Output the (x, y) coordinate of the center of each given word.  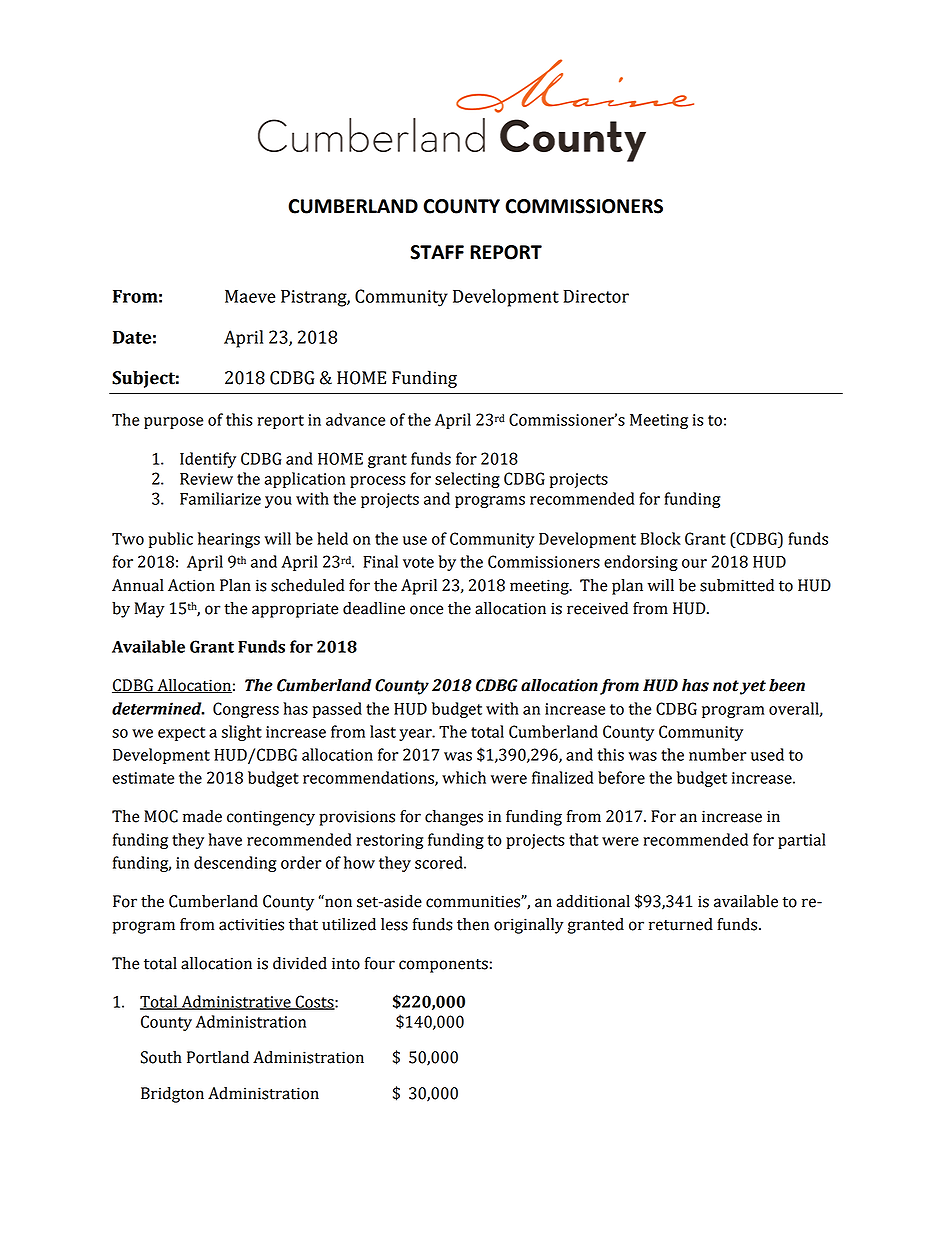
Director (596, 296)
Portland (218, 1057)
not (726, 686)
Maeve (250, 296)
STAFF (437, 252)
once (426, 610)
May (150, 610)
